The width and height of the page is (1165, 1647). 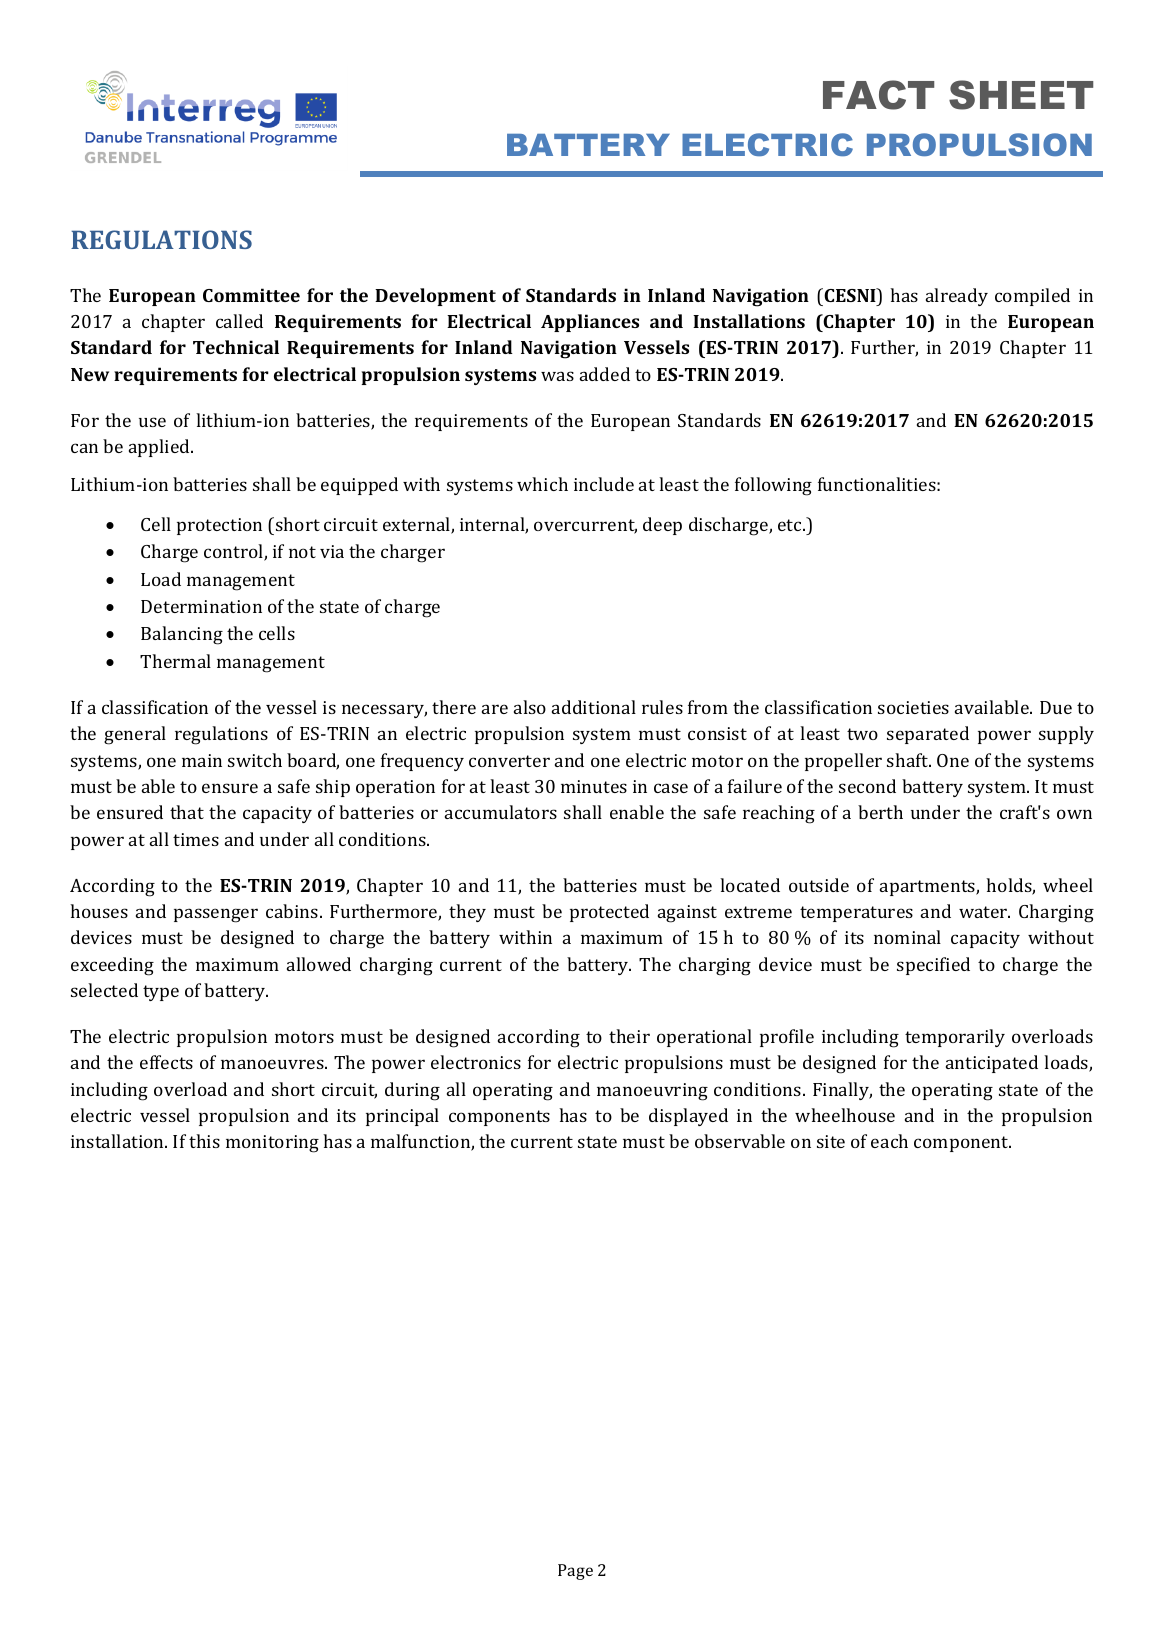 What do you see at coordinates (575, 1572) in the page?
I see `Page` at bounding box center [575, 1572].
